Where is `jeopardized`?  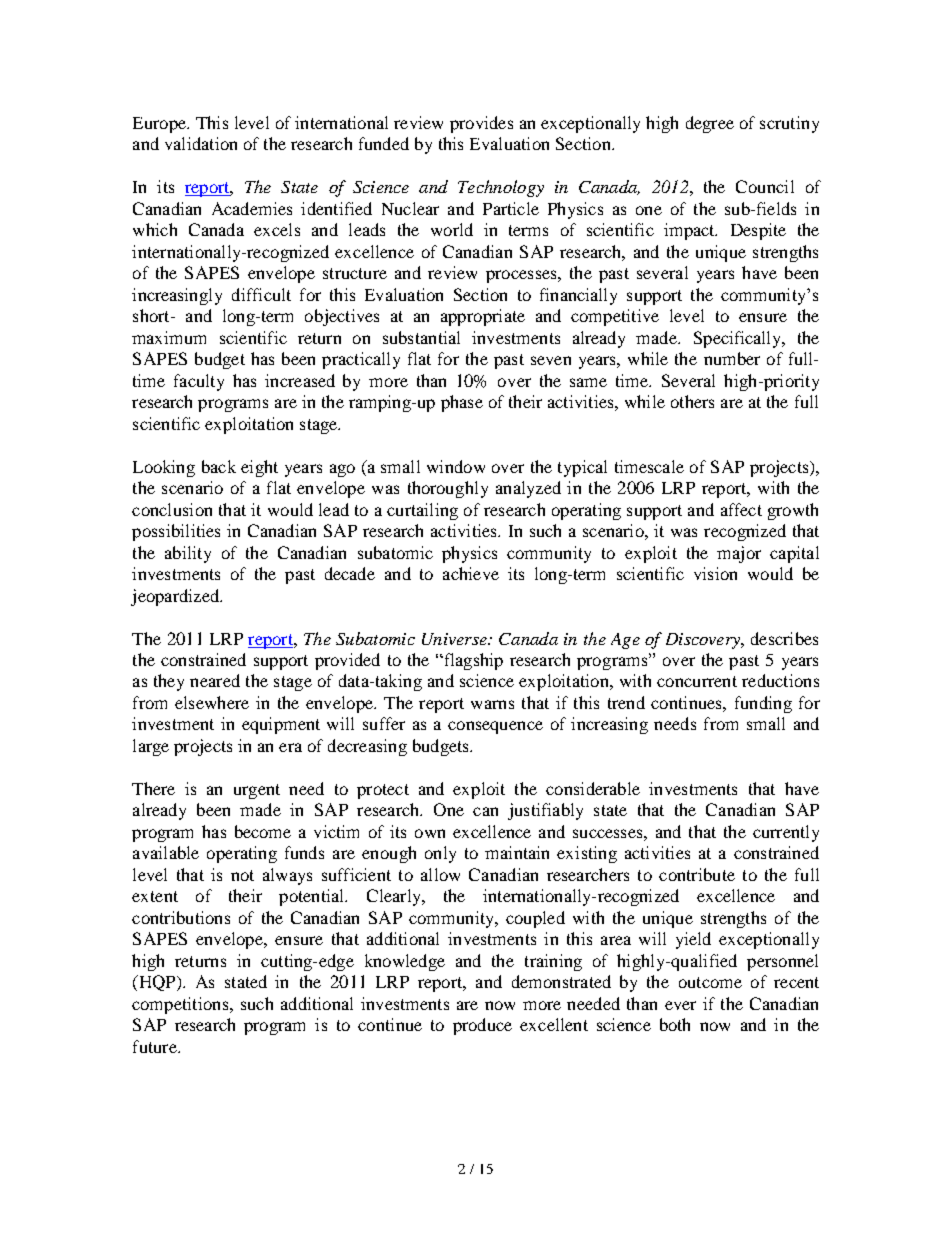
jeopardized is located at coordinates (176, 597).
